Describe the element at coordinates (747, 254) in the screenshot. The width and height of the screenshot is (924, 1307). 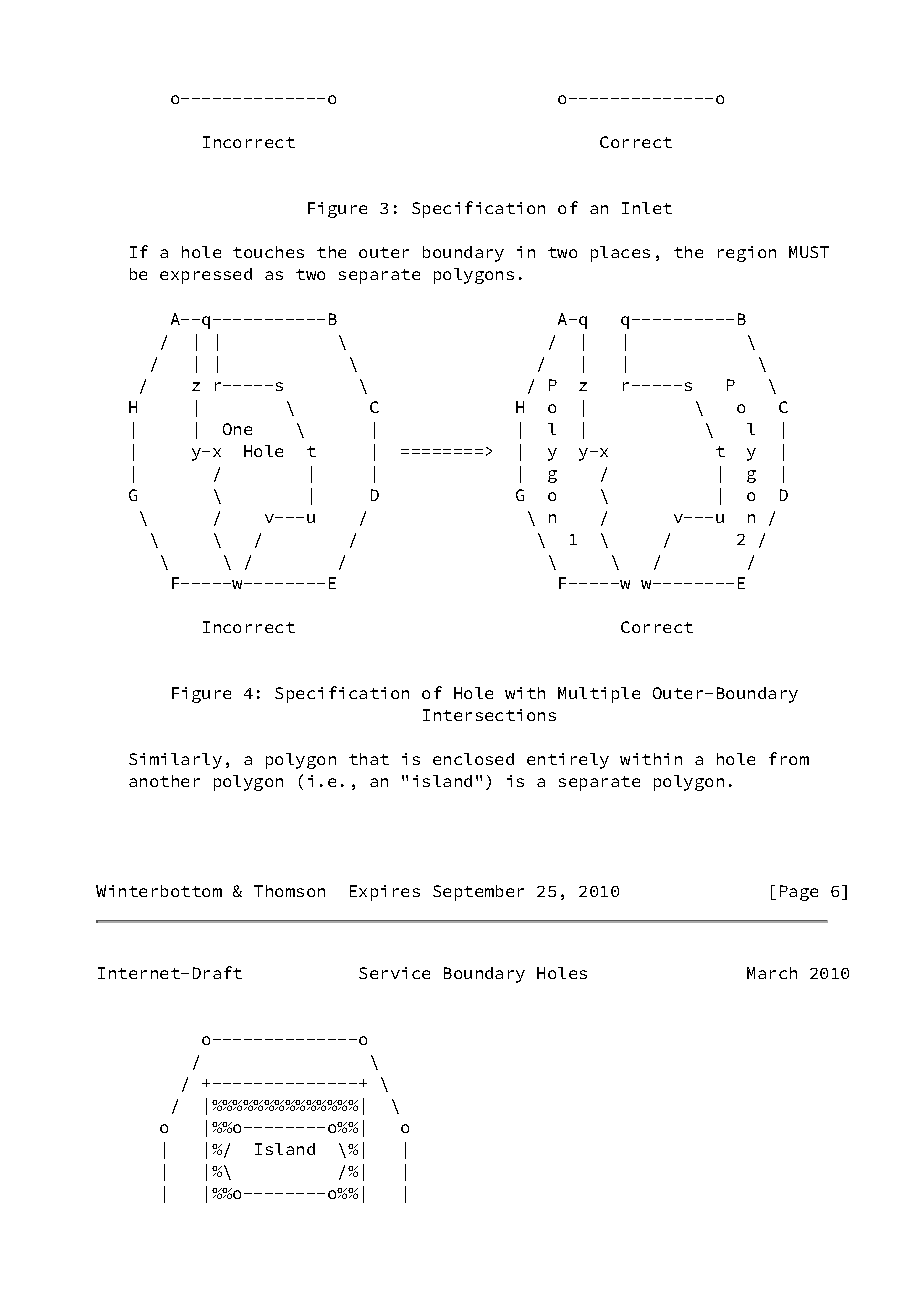
I see `region` at that location.
